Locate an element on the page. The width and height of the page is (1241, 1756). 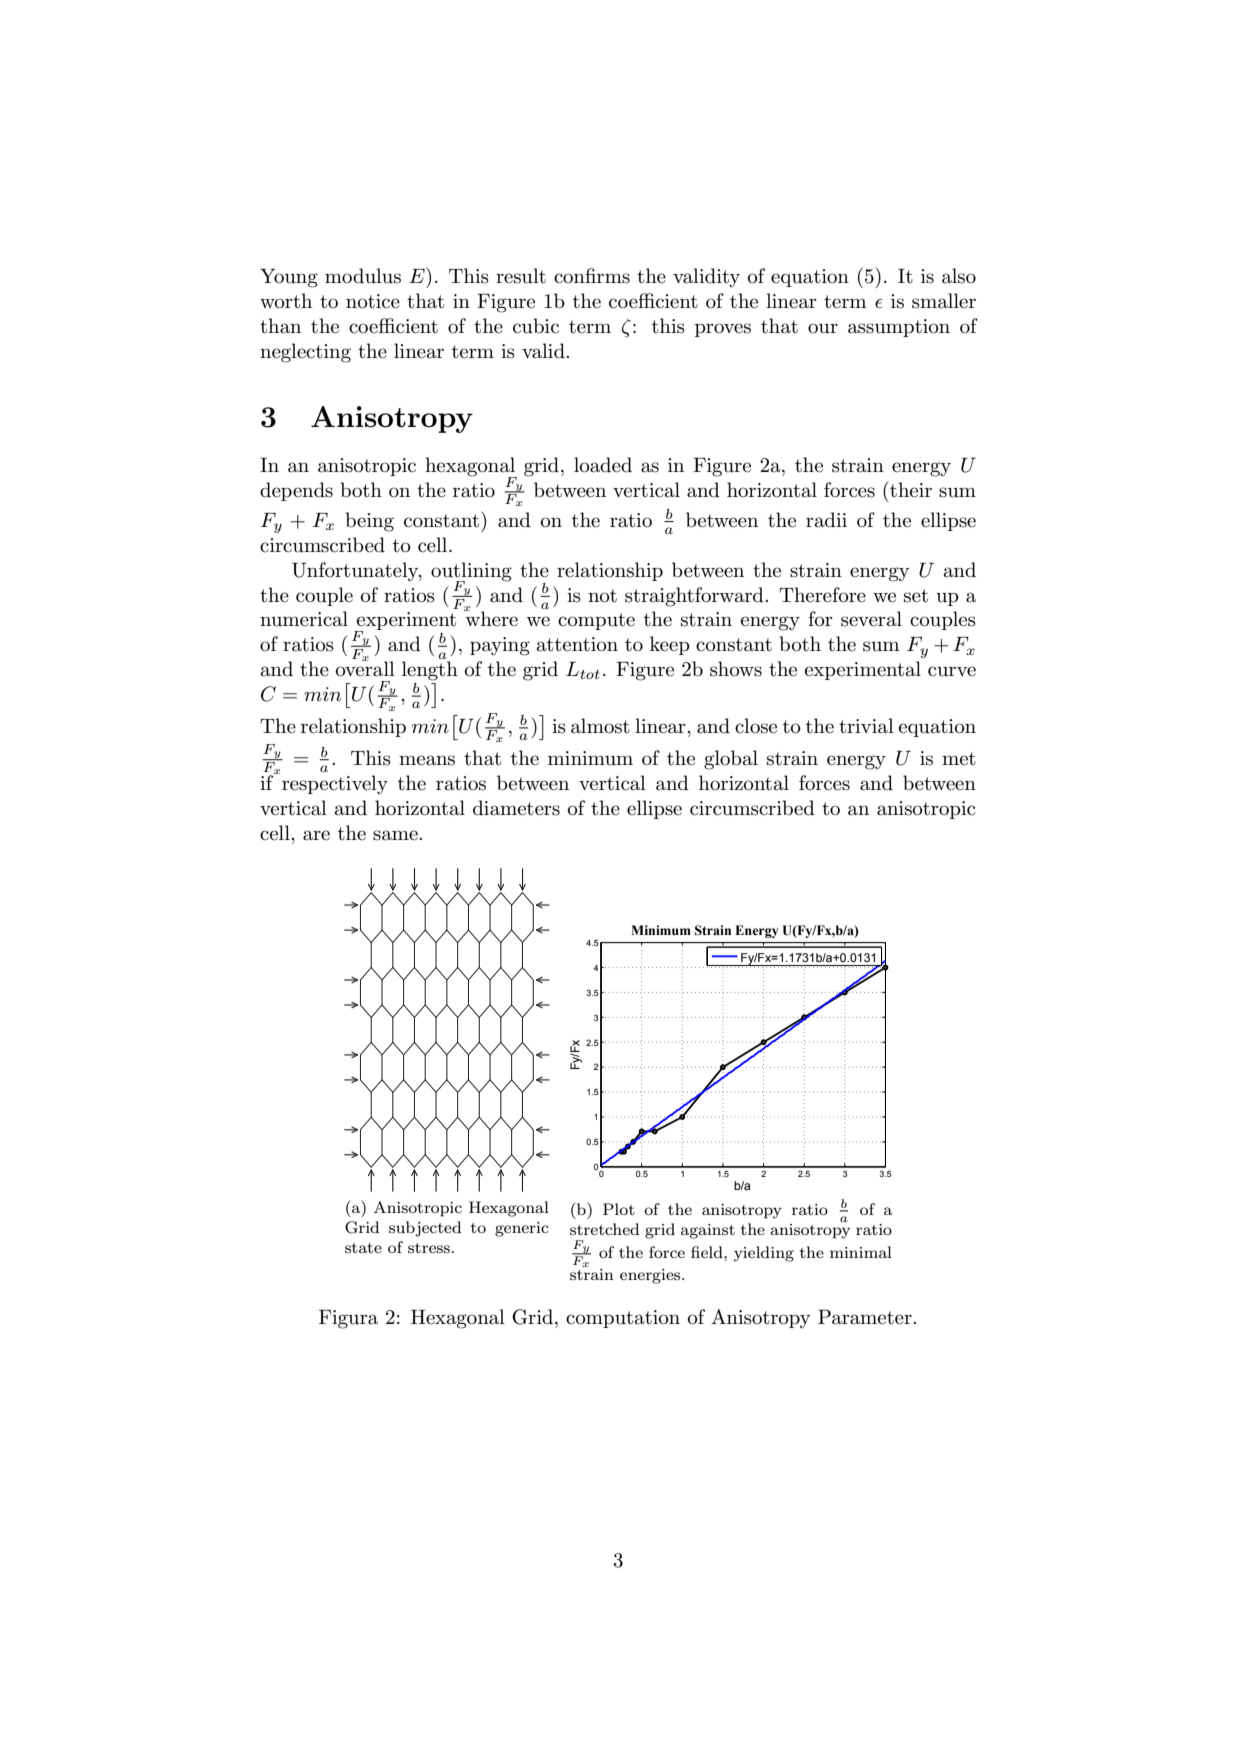
notice is located at coordinates (373, 301).
